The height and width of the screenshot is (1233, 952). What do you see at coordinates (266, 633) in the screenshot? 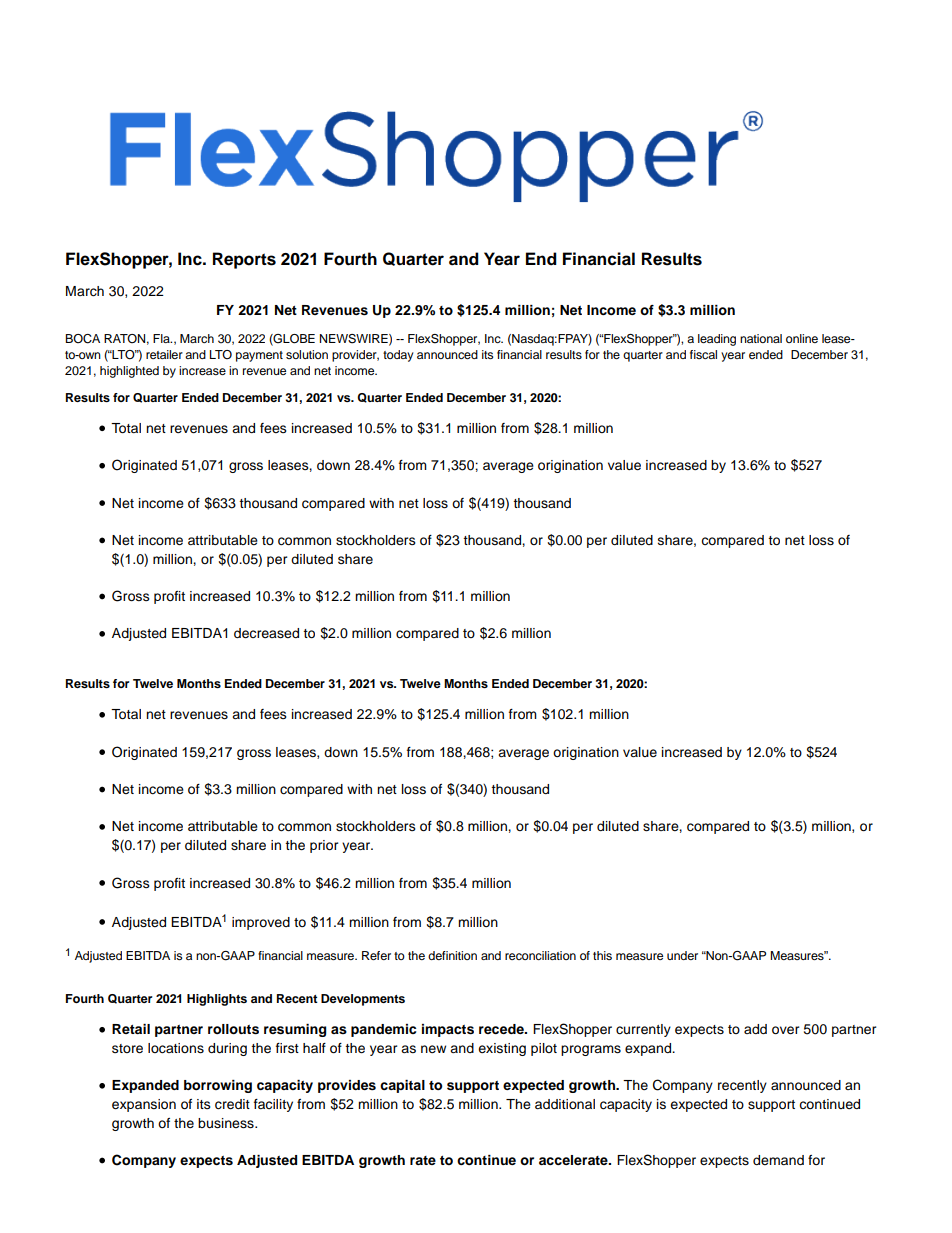
I see `decreased` at bounding box center [266, 633].
